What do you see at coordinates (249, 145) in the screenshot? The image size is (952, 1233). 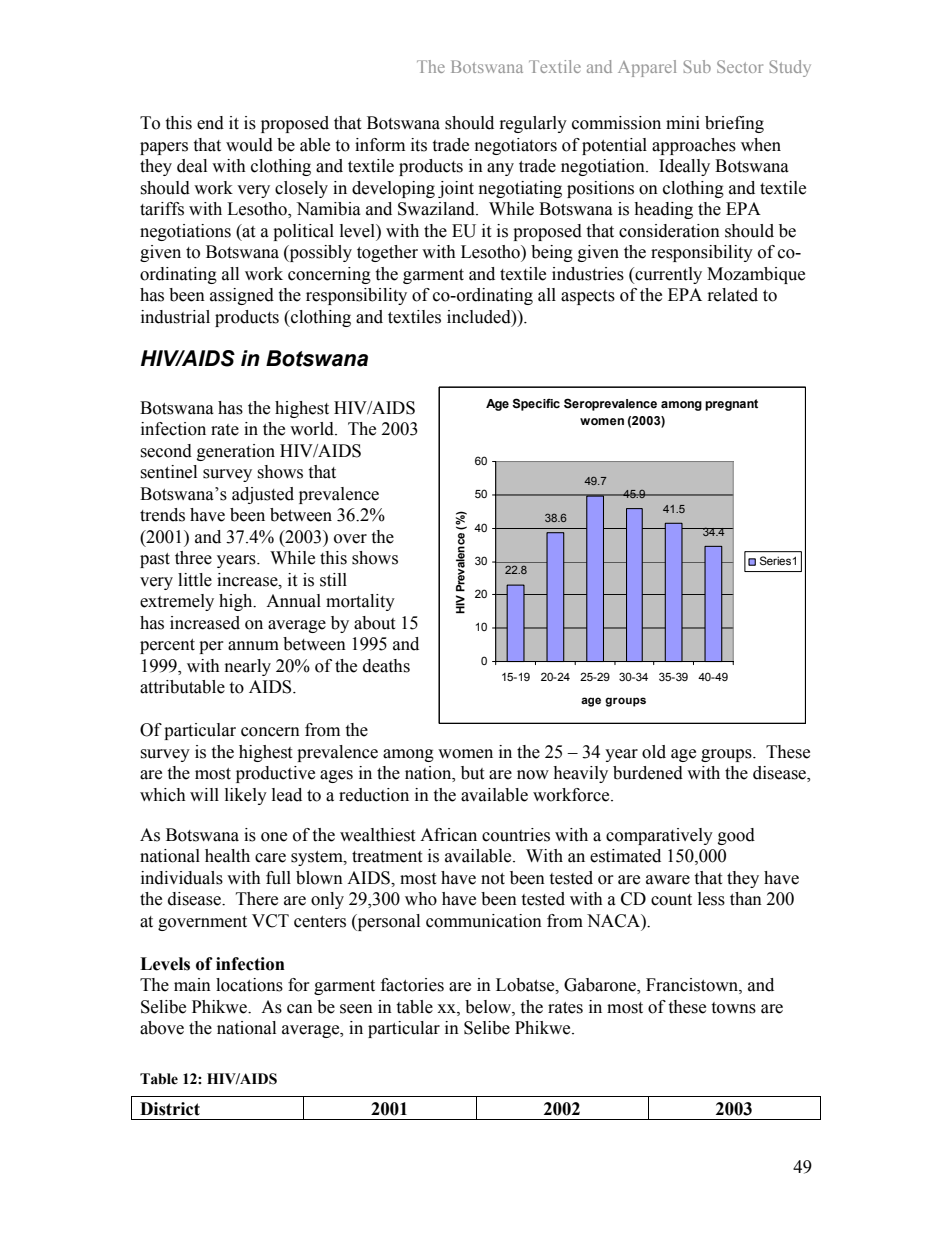 I see `would` at bounding box center [249, 145].
